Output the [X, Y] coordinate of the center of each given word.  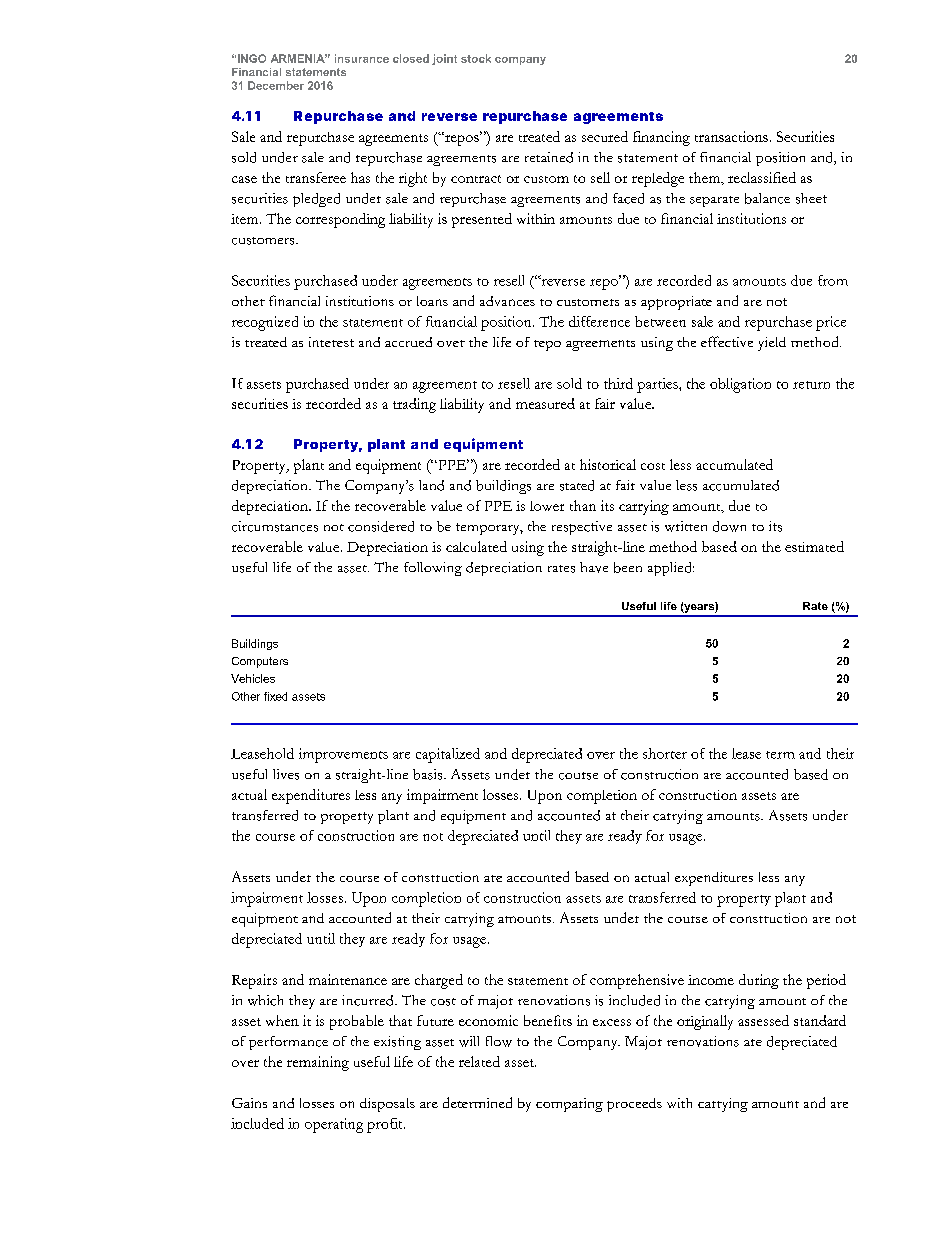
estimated [814, 546]
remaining [318, 1063]
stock [476, 58]
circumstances [275, 526]
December [276, 85]
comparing [569, 1105]
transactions [731, 136]
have [594, 567]
